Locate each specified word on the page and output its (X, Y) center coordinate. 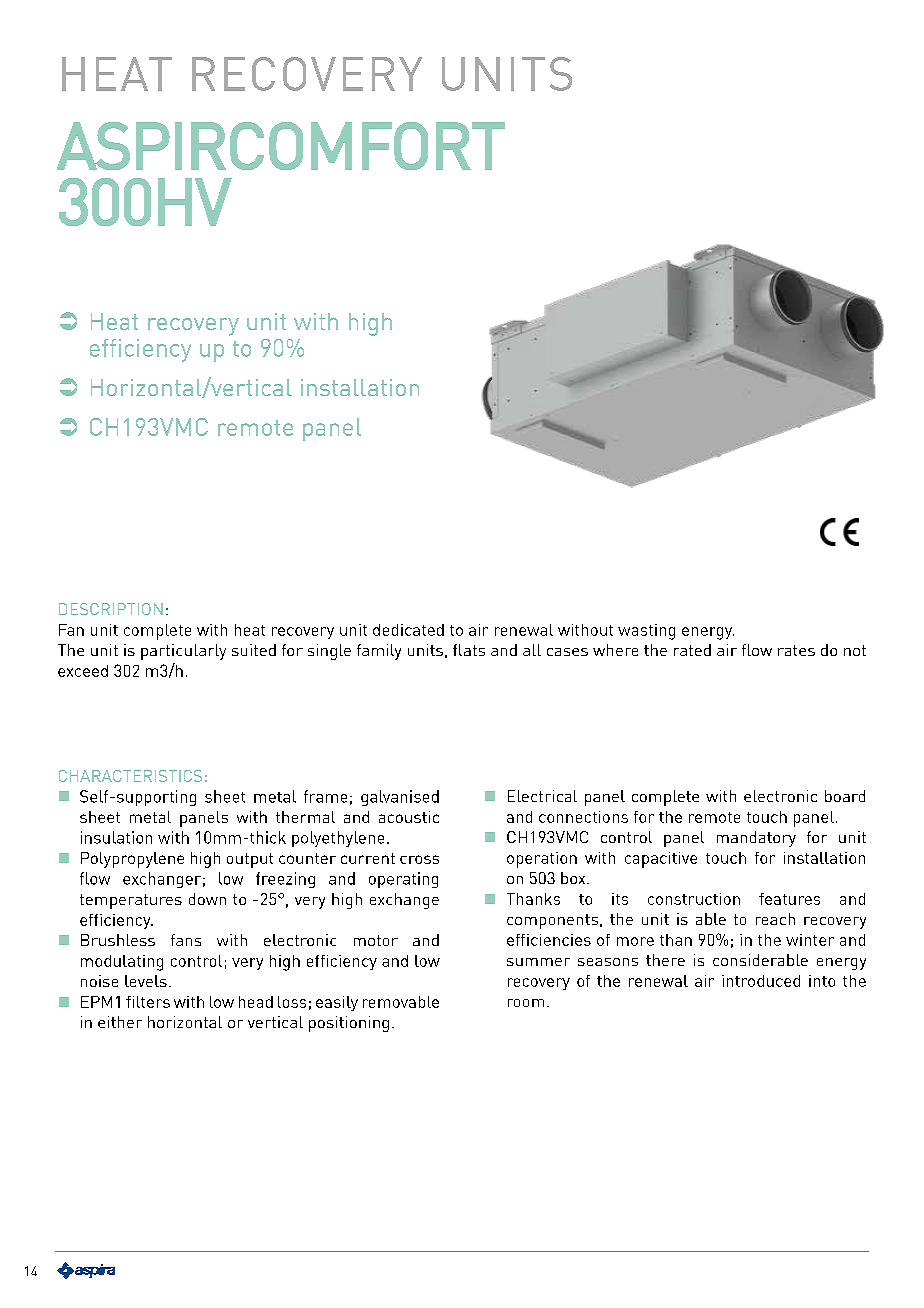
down (207, 899)
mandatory (756, 839)
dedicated (408, 630)
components (552, 921)
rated (692, 650)
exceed (83, 671)
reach (775, 919)
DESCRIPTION (111, 609)
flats (469, 650)
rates (796, 650)
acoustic (409, 817)
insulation (116, 837)
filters (148, 1002)
